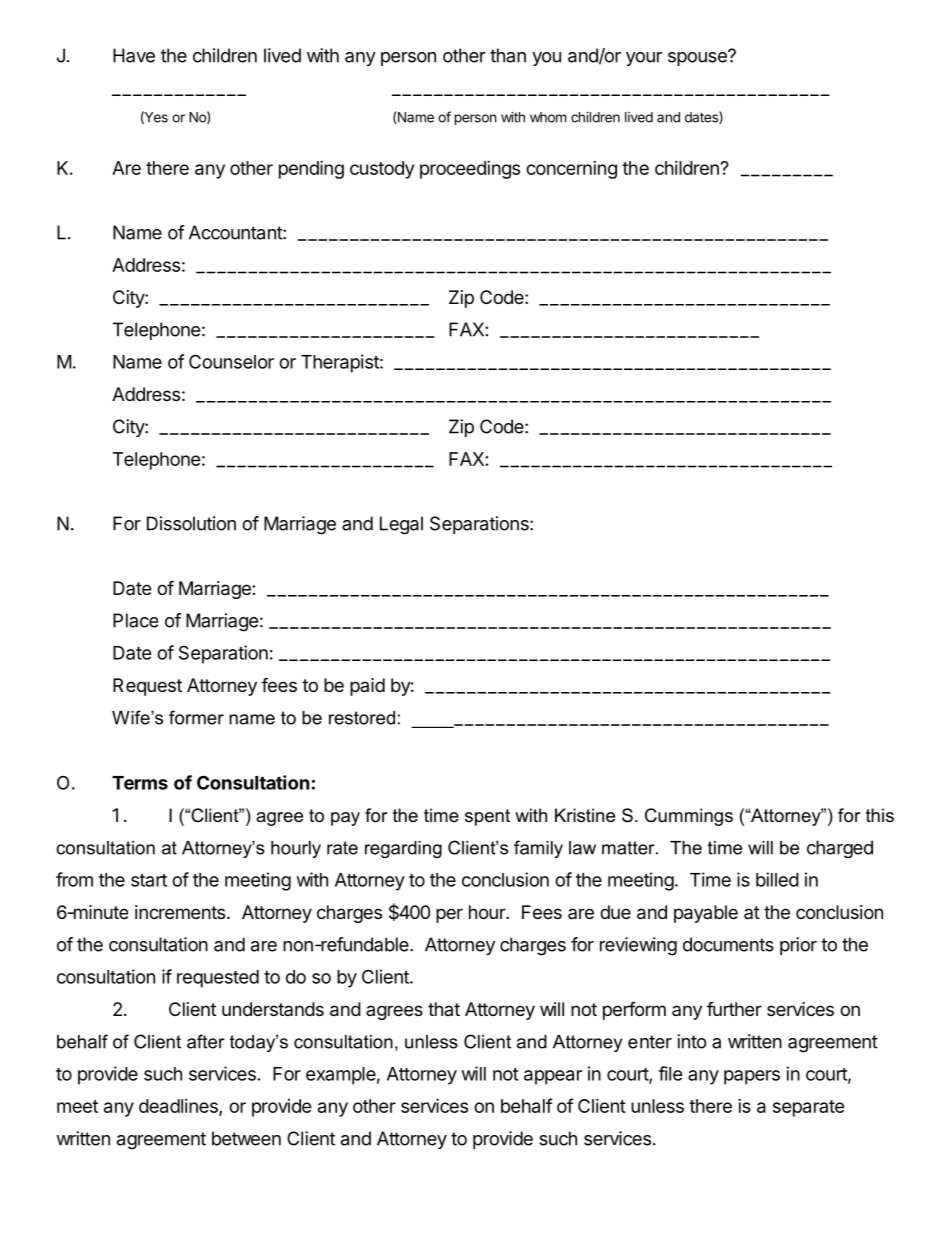 The height and width of the screenshot is (1233, 952). Describe the element at coordinates (231, 361) in the screenshot. I see `Counselor` at that location.
